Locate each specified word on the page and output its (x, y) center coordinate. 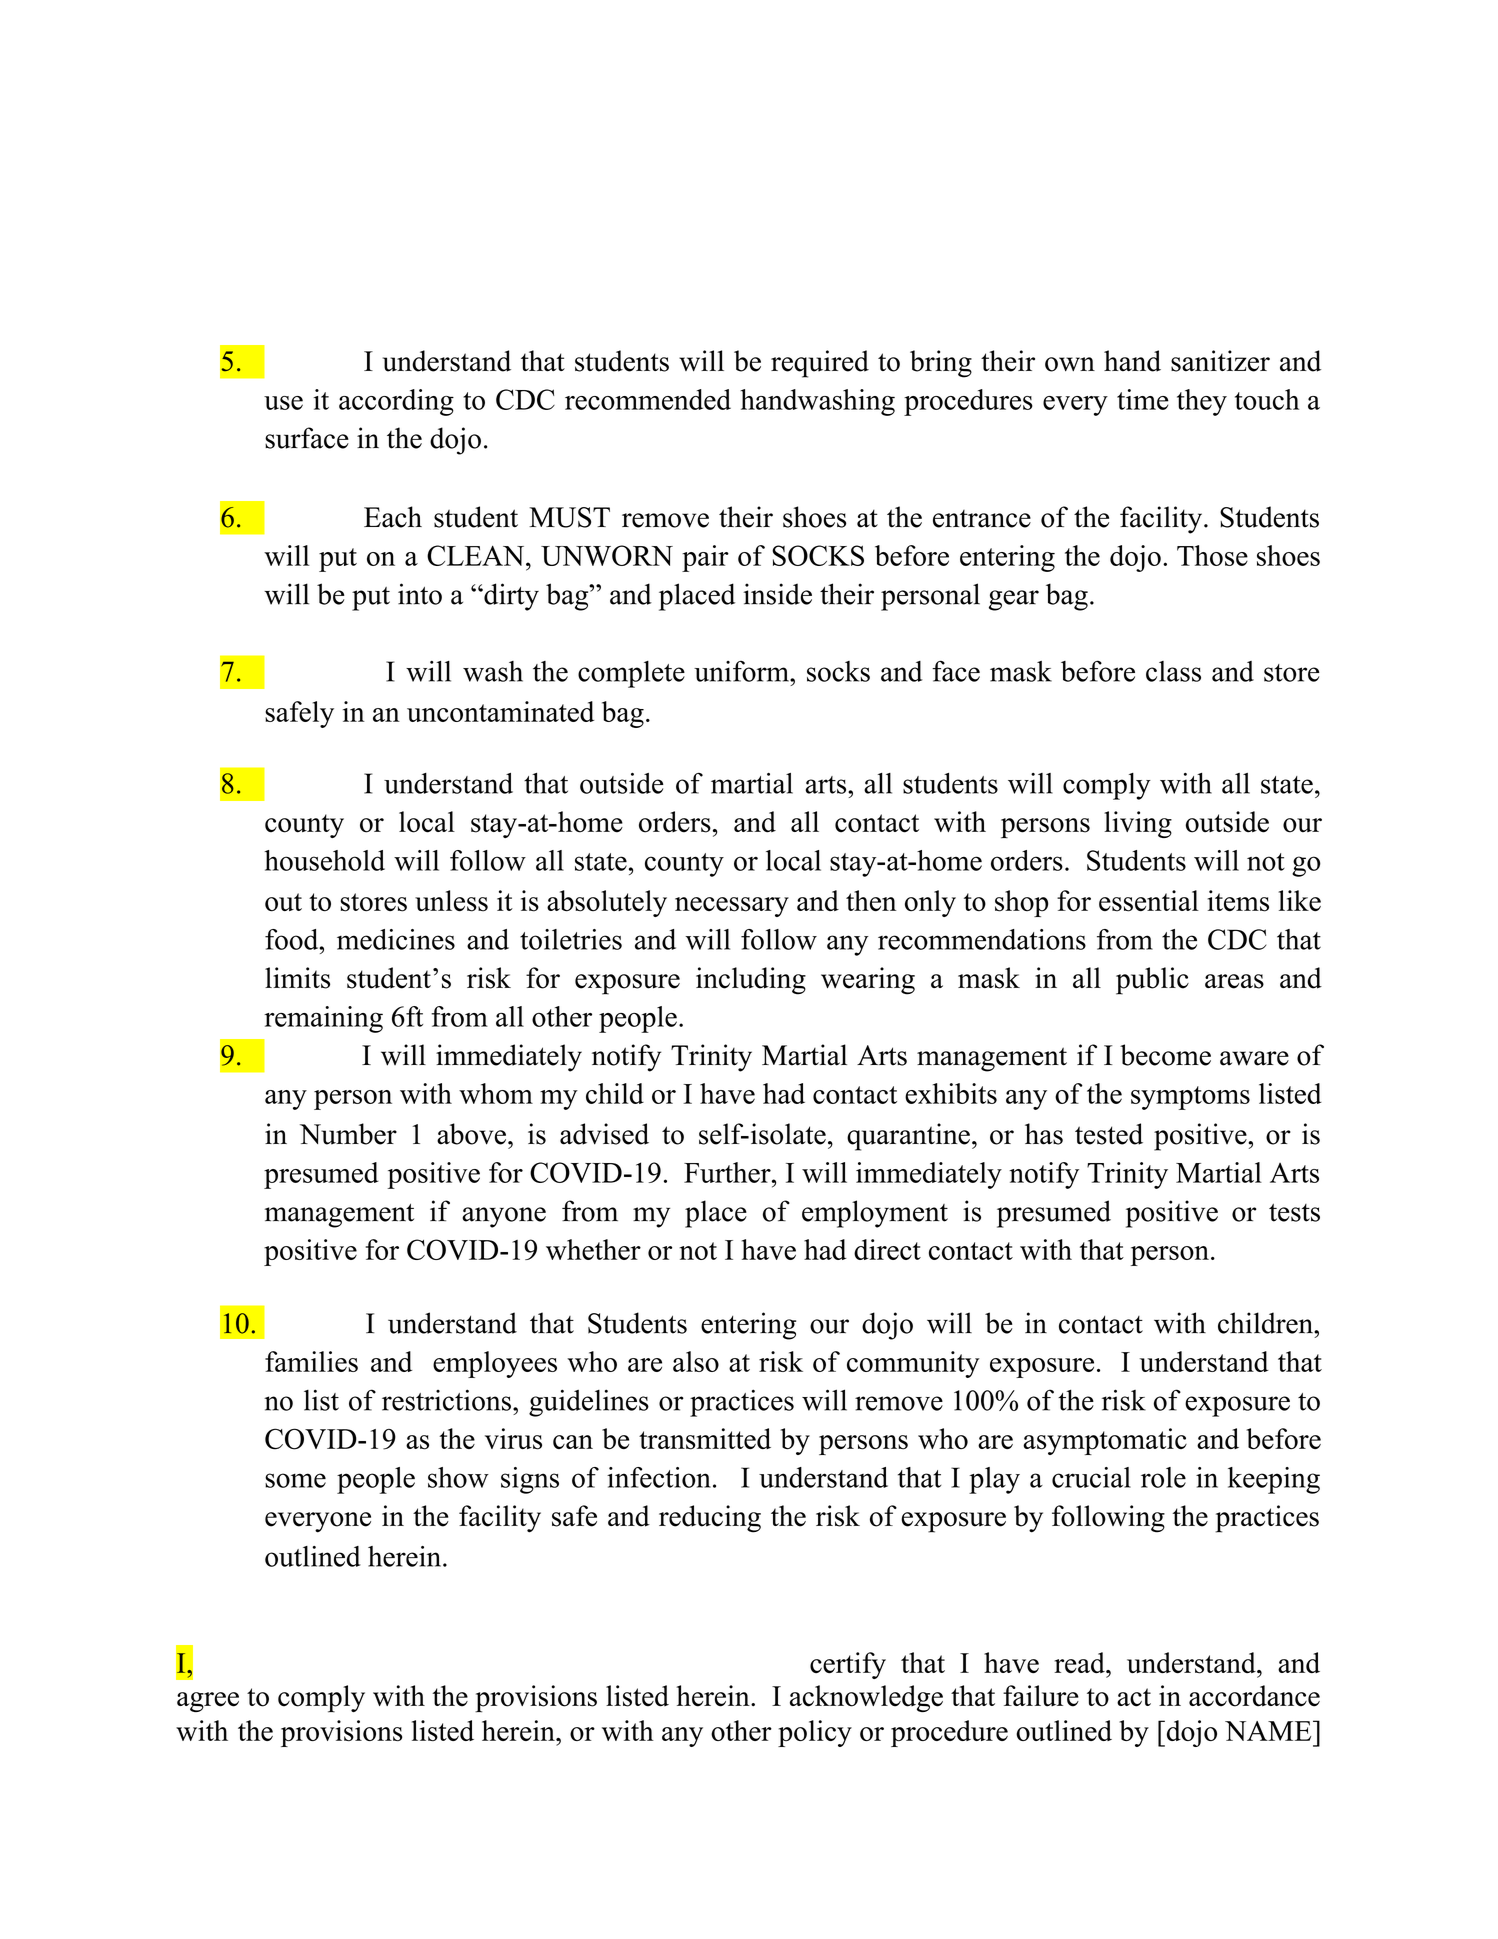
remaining (323, 1019)
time (1143, 399)
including (751, 981)
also (696, 1361)
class (1173, 671)
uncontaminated (500, 711)
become (1165, 1055)
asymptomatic (1105, 1441)
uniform (742, 671)
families (311, 1361)
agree (208, 1702)
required (820, 364)
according (396, 402)
